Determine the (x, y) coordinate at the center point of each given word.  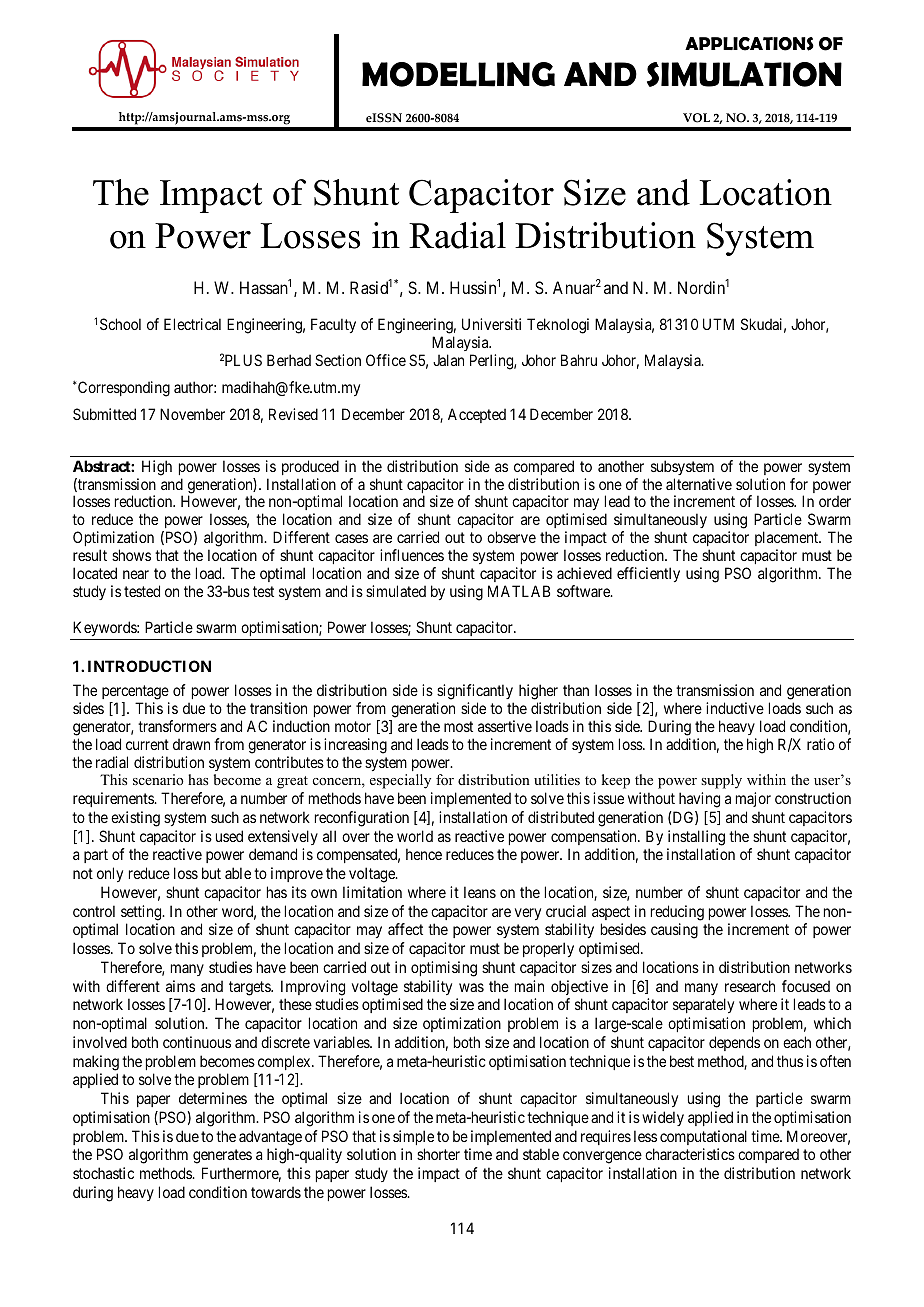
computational (703, 1137)
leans (480, 892)
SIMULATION (744, 74)
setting (142, 913)
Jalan (448, 360)
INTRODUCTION (149, 666)
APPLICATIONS (749, 44)
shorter (438, 1154)
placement (788, 540)
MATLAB (519, 591)
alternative (699, 484)
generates (222, 1156)
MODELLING (458, 74)
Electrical (192, 324)
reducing (677, 913)
